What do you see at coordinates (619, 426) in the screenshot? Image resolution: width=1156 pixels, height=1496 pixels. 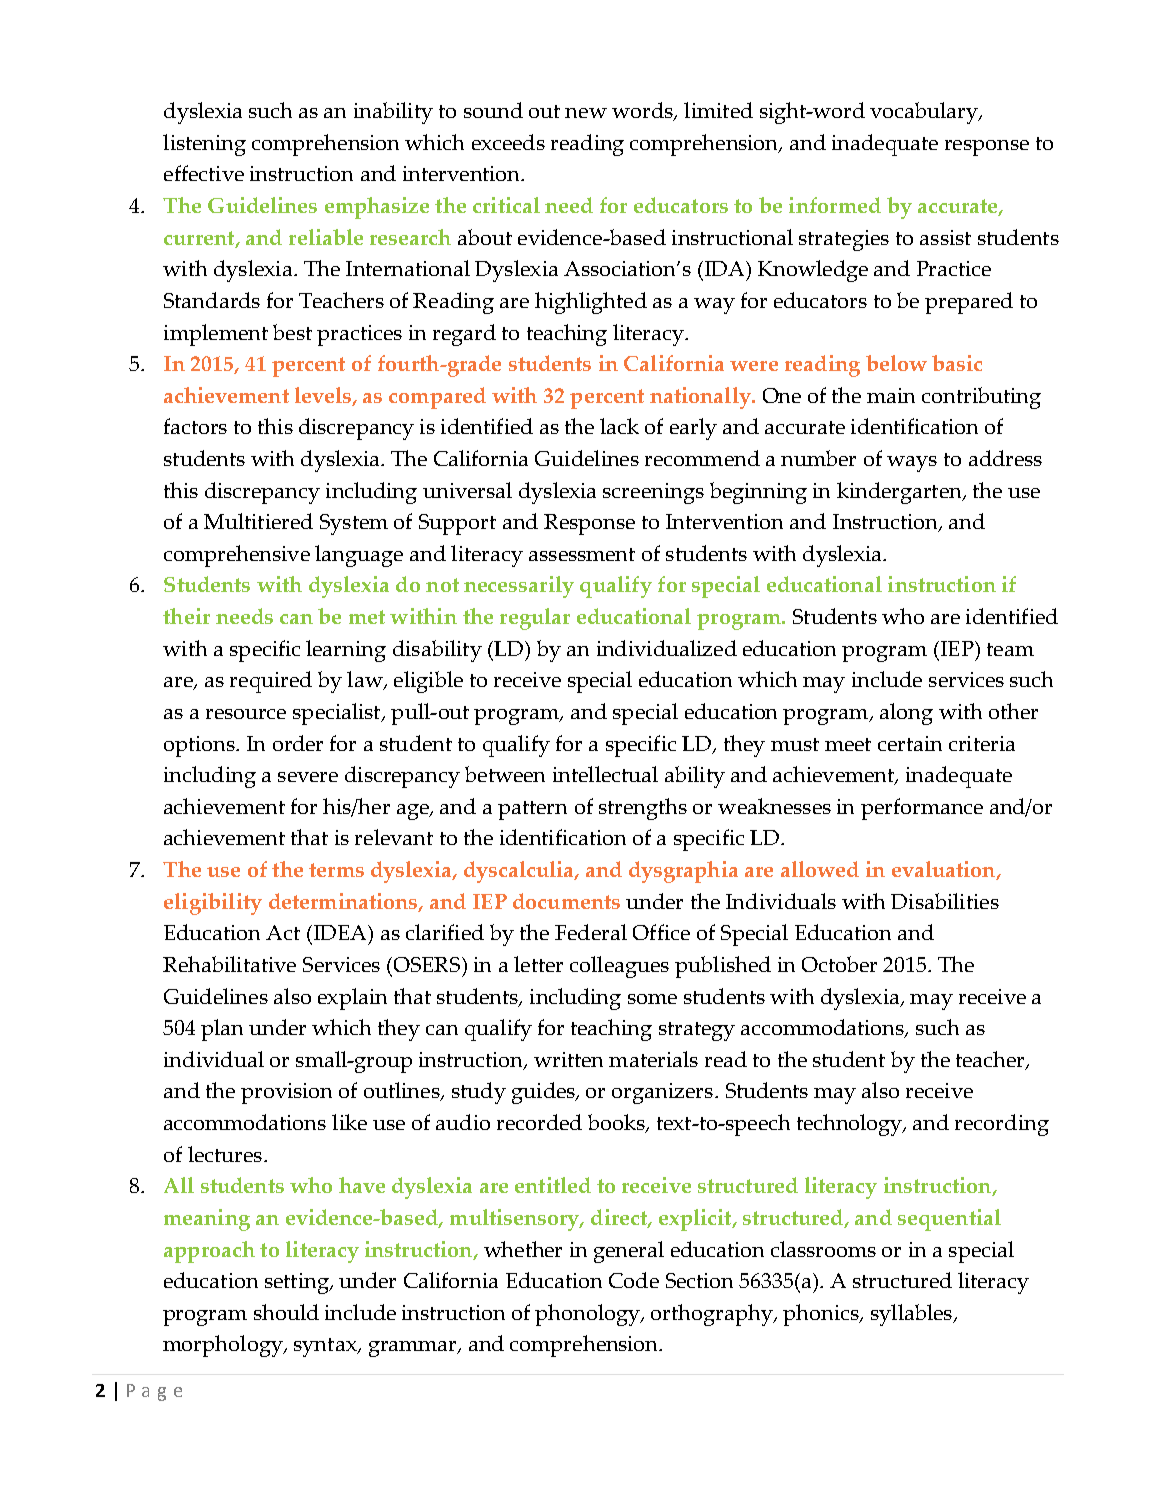 I see `lack` at bounding box center [619, 426].
